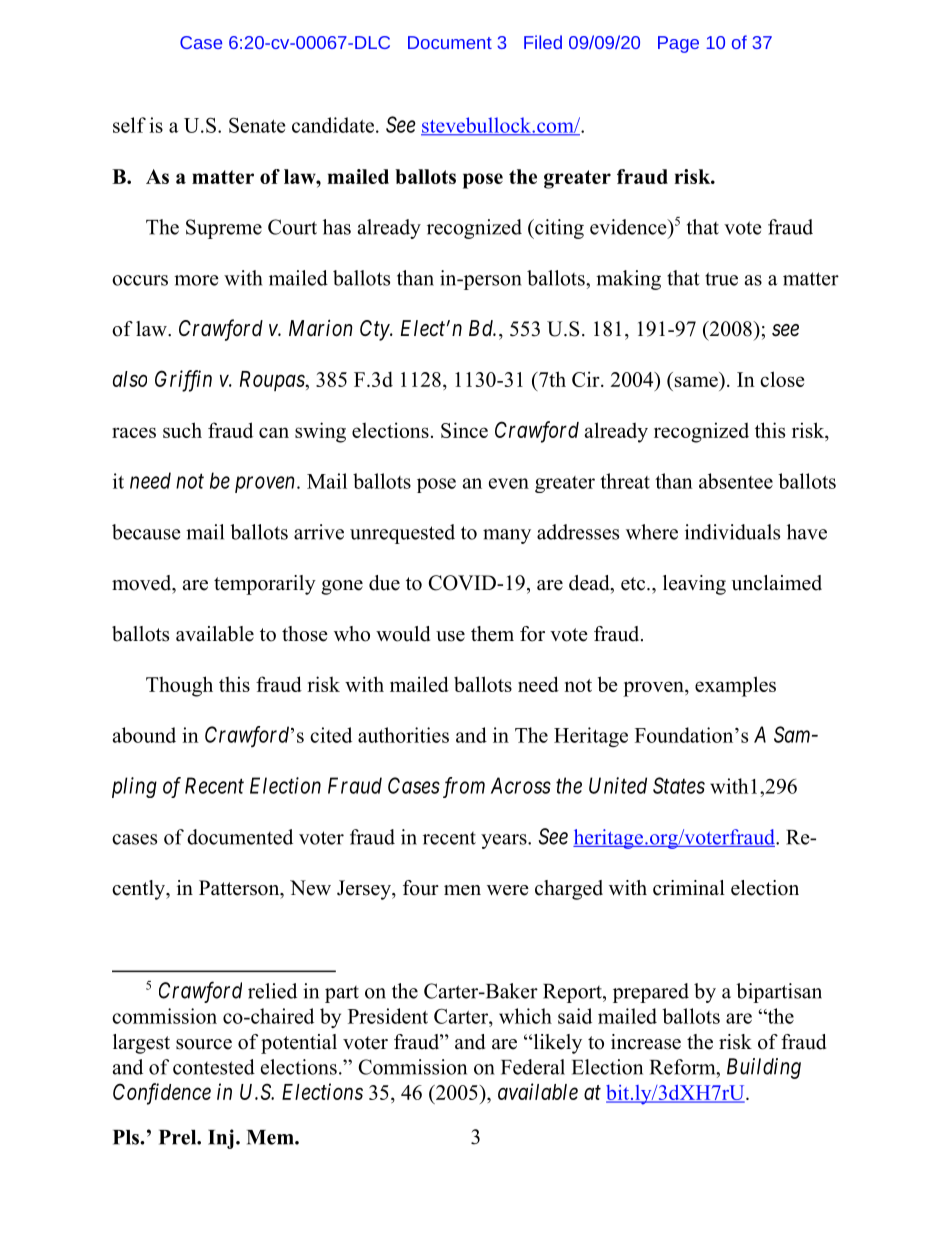  Describe the element at coordinates (689, 888) in the page. I see `criminal` at that location.
